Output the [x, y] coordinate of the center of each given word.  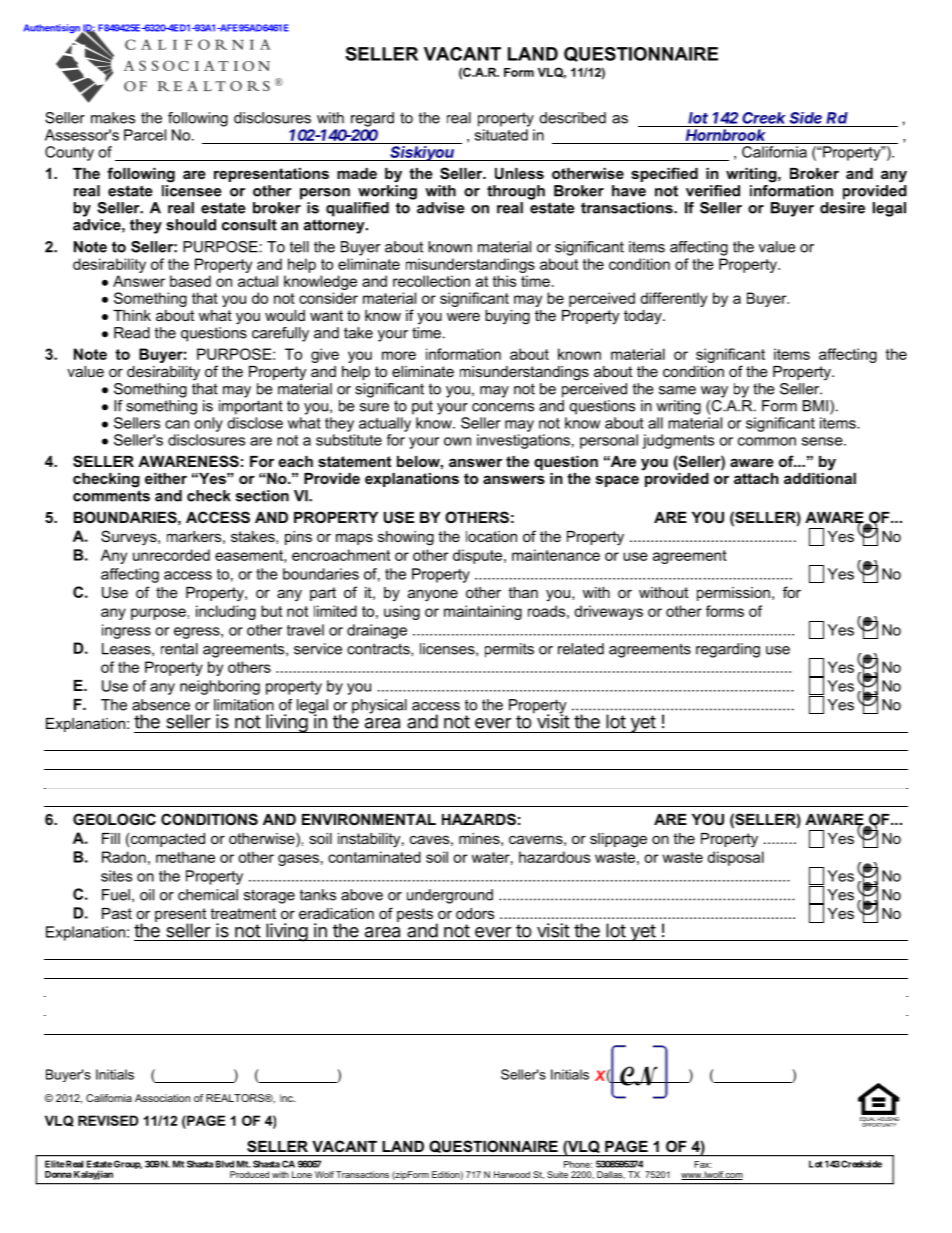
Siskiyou [423, 153]
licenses [448, 649]
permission [733, 594]
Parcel [145, 135]
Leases [127, 649]
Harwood [512, 1174]
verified [713, 191]
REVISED [108, 1120]
